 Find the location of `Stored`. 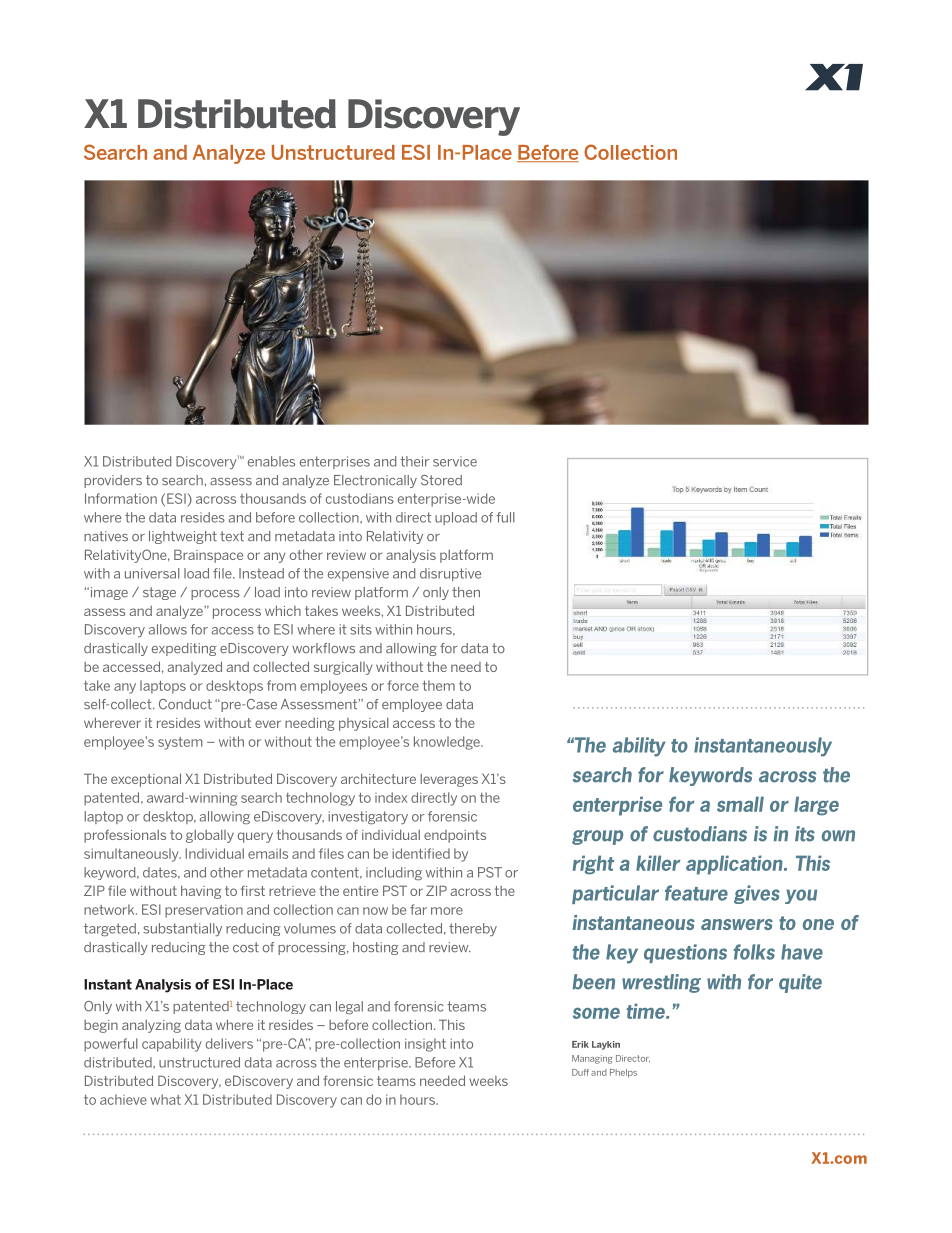

Stored is located at coordinates (441, 480).
